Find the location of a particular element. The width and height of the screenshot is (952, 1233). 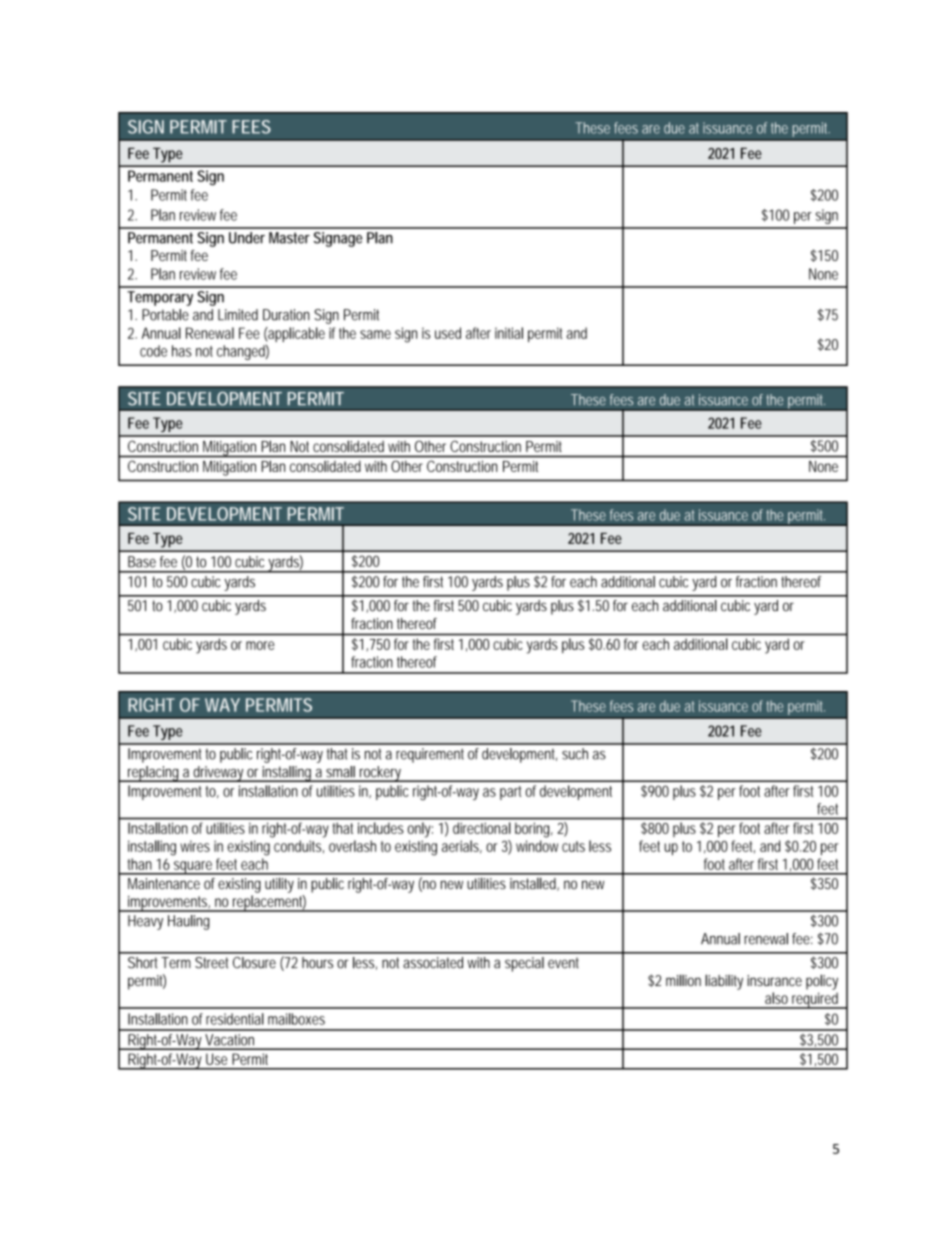

Under is located at coordinates (247, 238).
